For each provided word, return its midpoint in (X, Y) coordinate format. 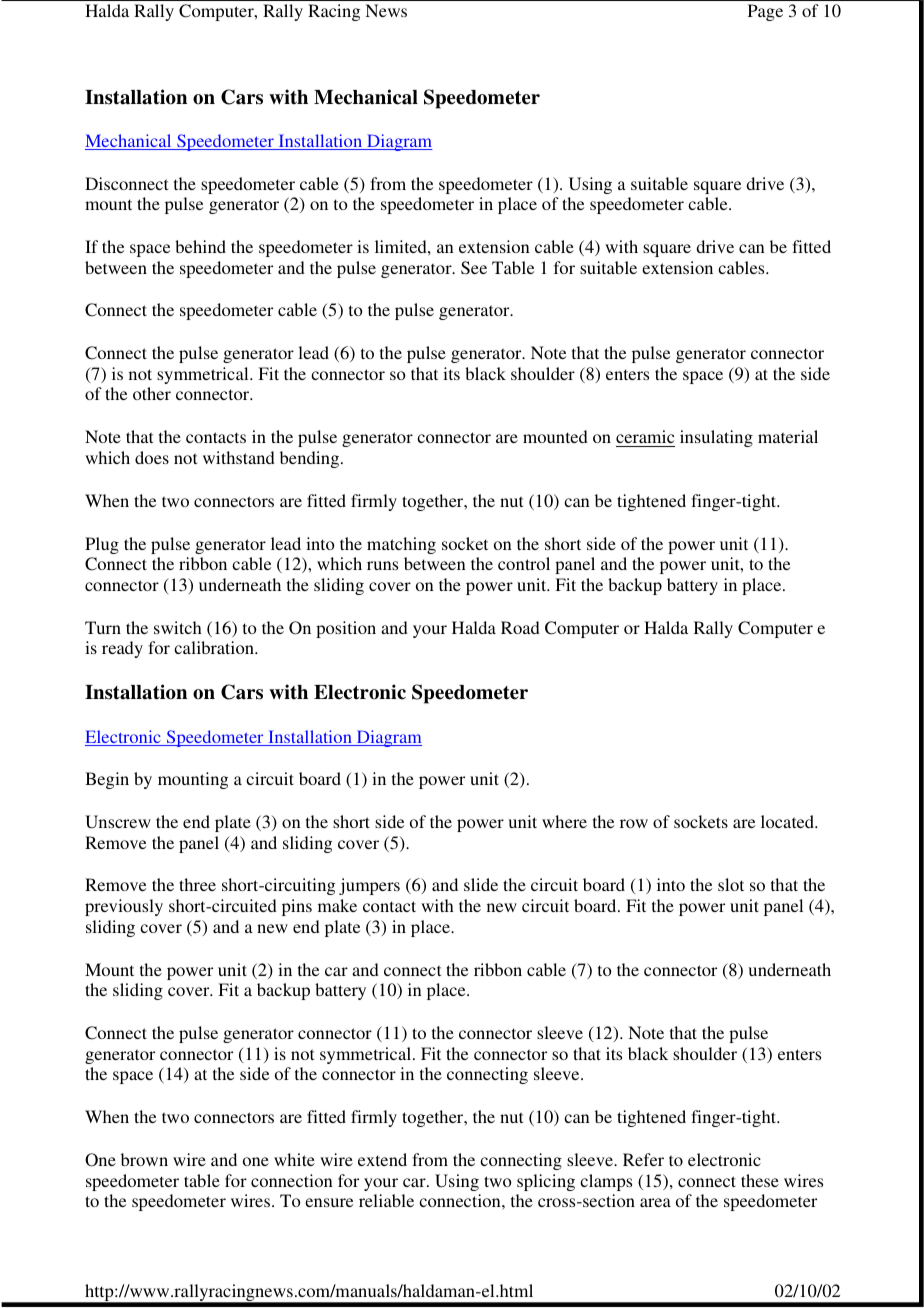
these (760, 1180)
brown (144, 1159)
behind (200, 246)
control (524, 563)
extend (382, 1159)
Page (765, 12)
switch (178, 627)
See (474, 268)
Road (520, 627)
